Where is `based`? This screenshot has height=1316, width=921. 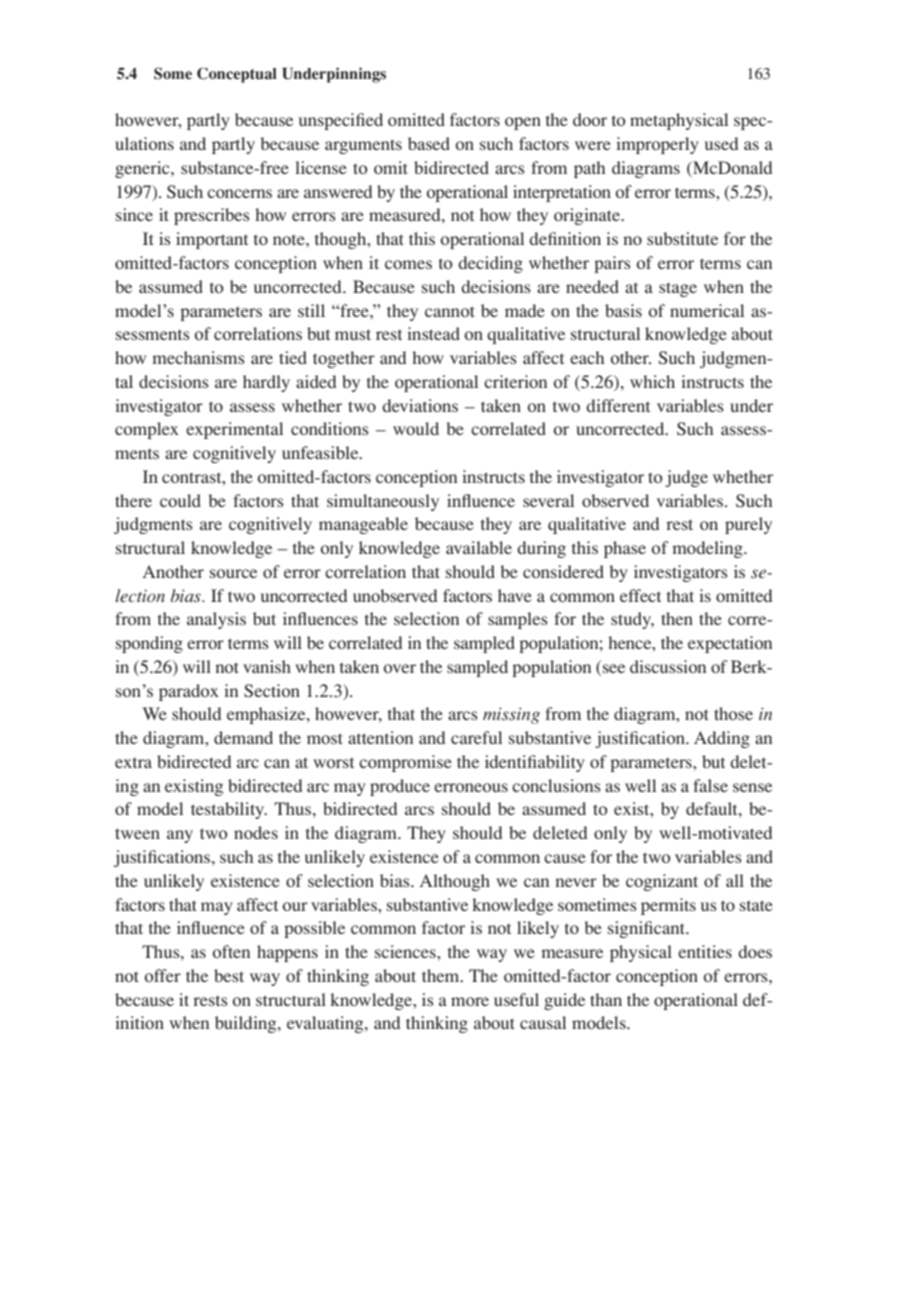 based is located at coordinates (429, 143).
